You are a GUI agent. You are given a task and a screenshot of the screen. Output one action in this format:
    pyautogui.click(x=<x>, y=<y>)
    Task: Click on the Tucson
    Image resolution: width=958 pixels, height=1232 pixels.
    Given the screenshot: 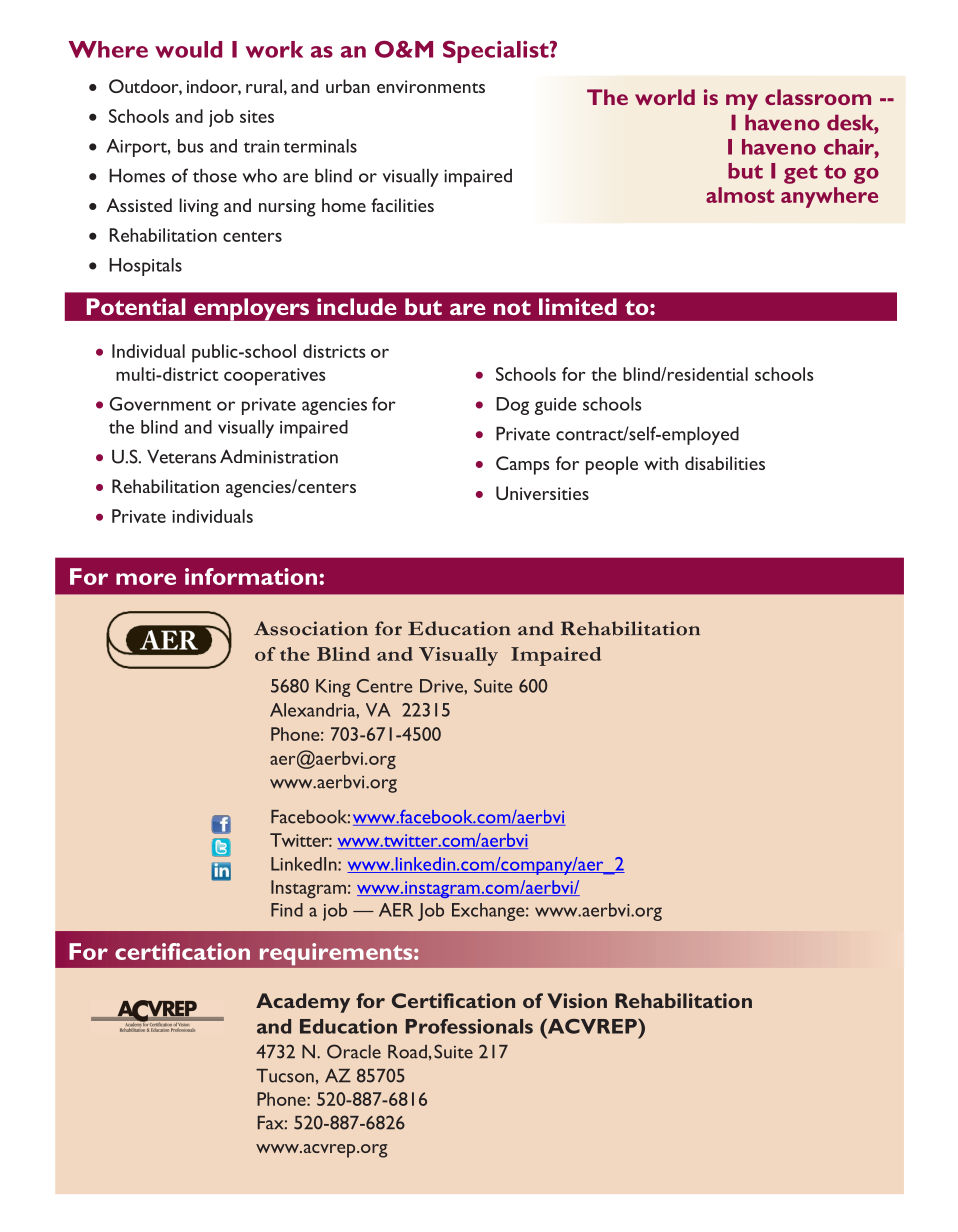 What is the action you would take?
    pyautogui.click(x=285, y=1076)
